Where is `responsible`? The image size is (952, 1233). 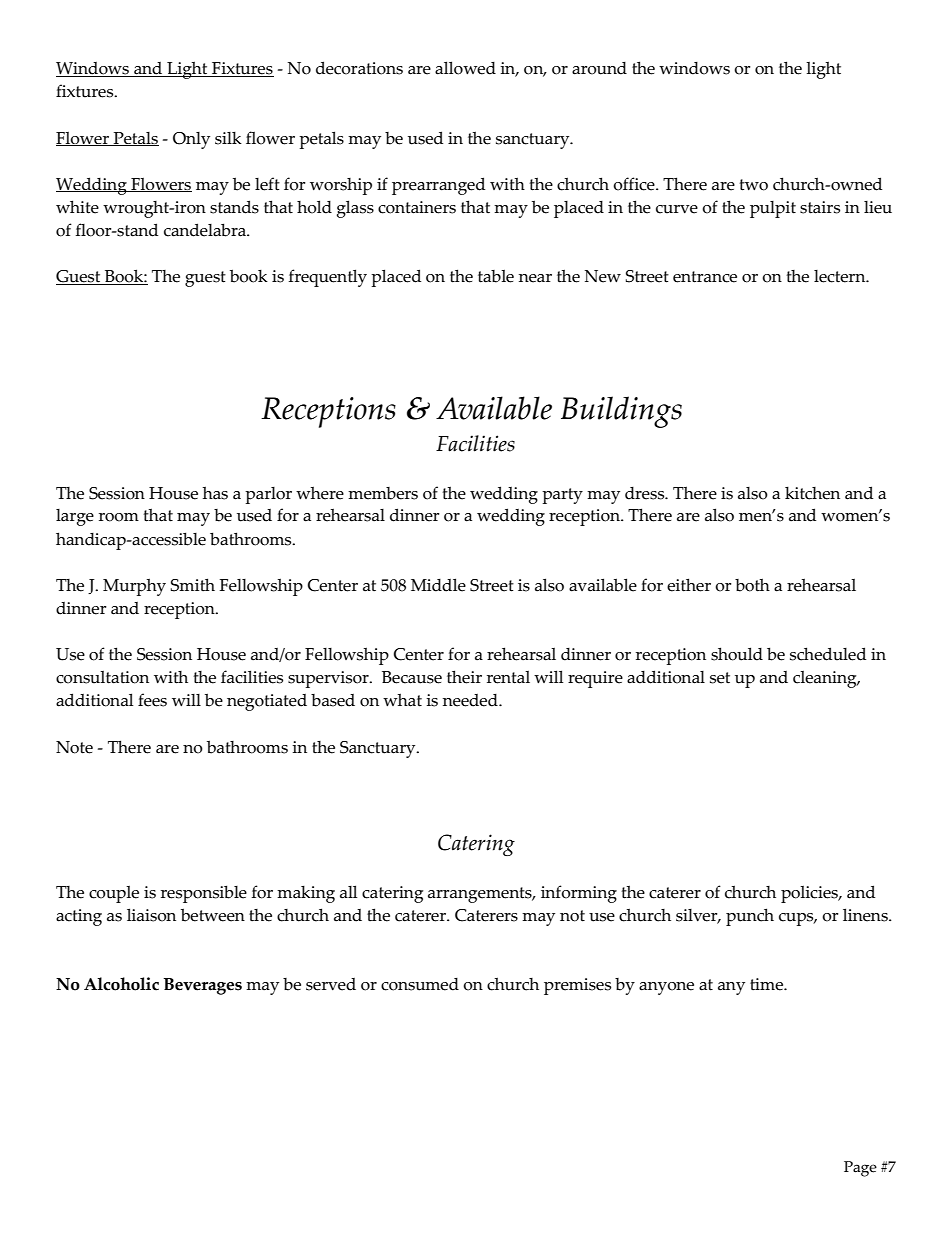
responsible is located at coordinates (204, 894).
